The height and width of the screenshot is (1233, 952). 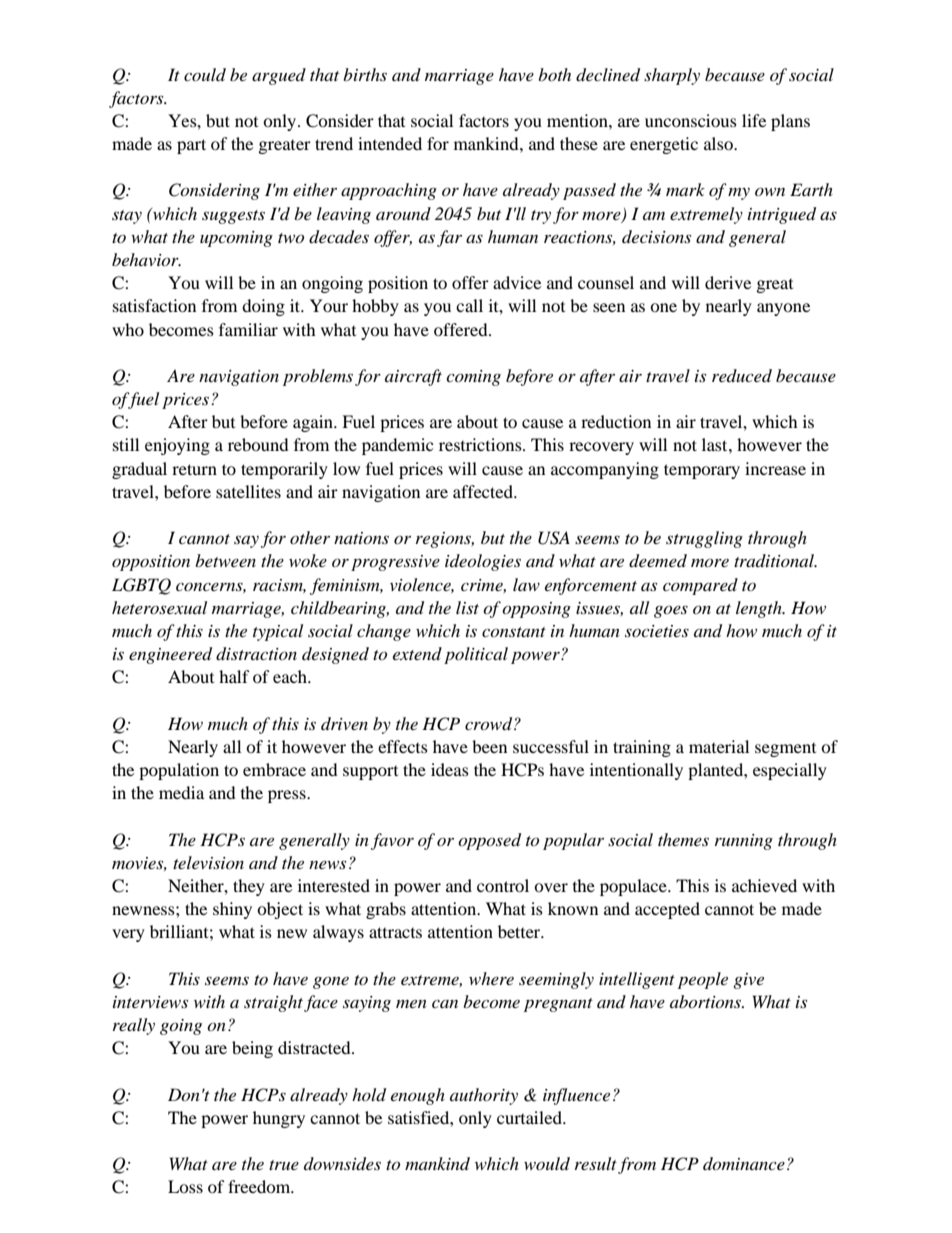 I want to click on intended, so click(x=390, y=143).
